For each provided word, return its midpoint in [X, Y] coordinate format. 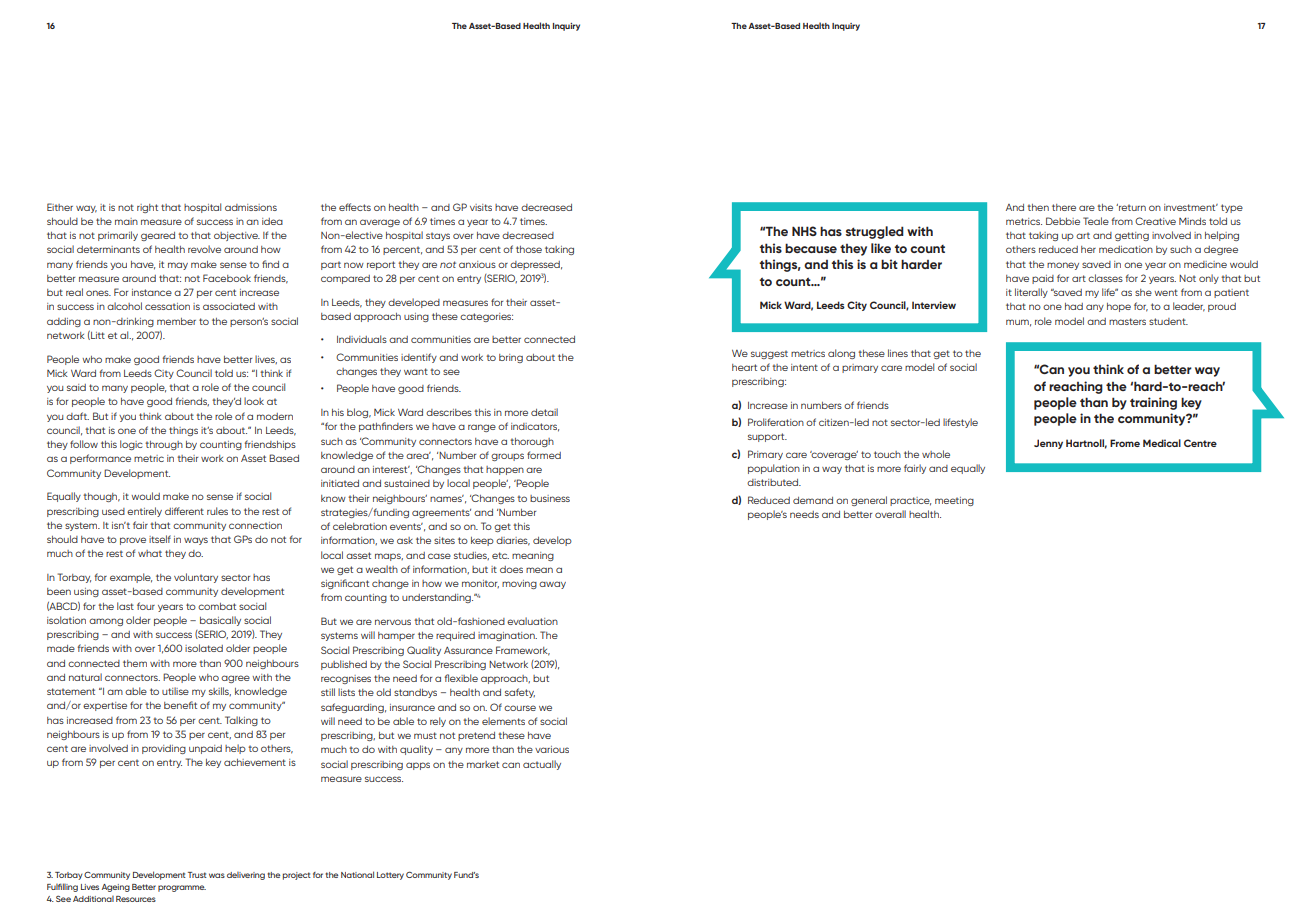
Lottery [390, 876]
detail [544, 412]
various [552, 749]
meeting [954, 501]
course [520, 708]
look [254, 401]
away [552, 585]
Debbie [1063, 221]
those [529, 249]
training [1153, 403]
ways [196, 541]
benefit [180, 705]
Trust [197, 875]
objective [237, 236]
